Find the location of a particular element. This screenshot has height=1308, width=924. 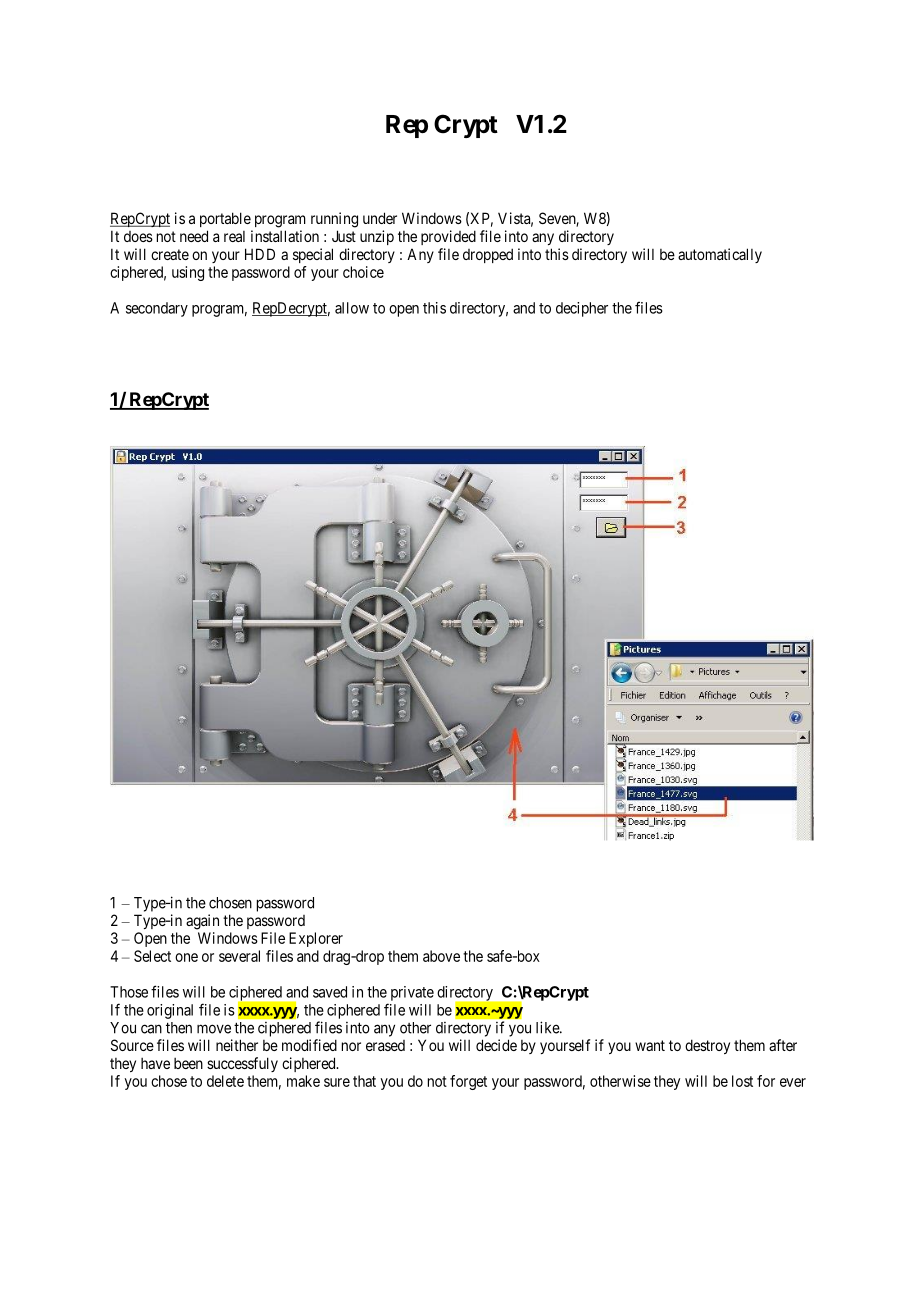

been is located at coordinates (188, 1063).
